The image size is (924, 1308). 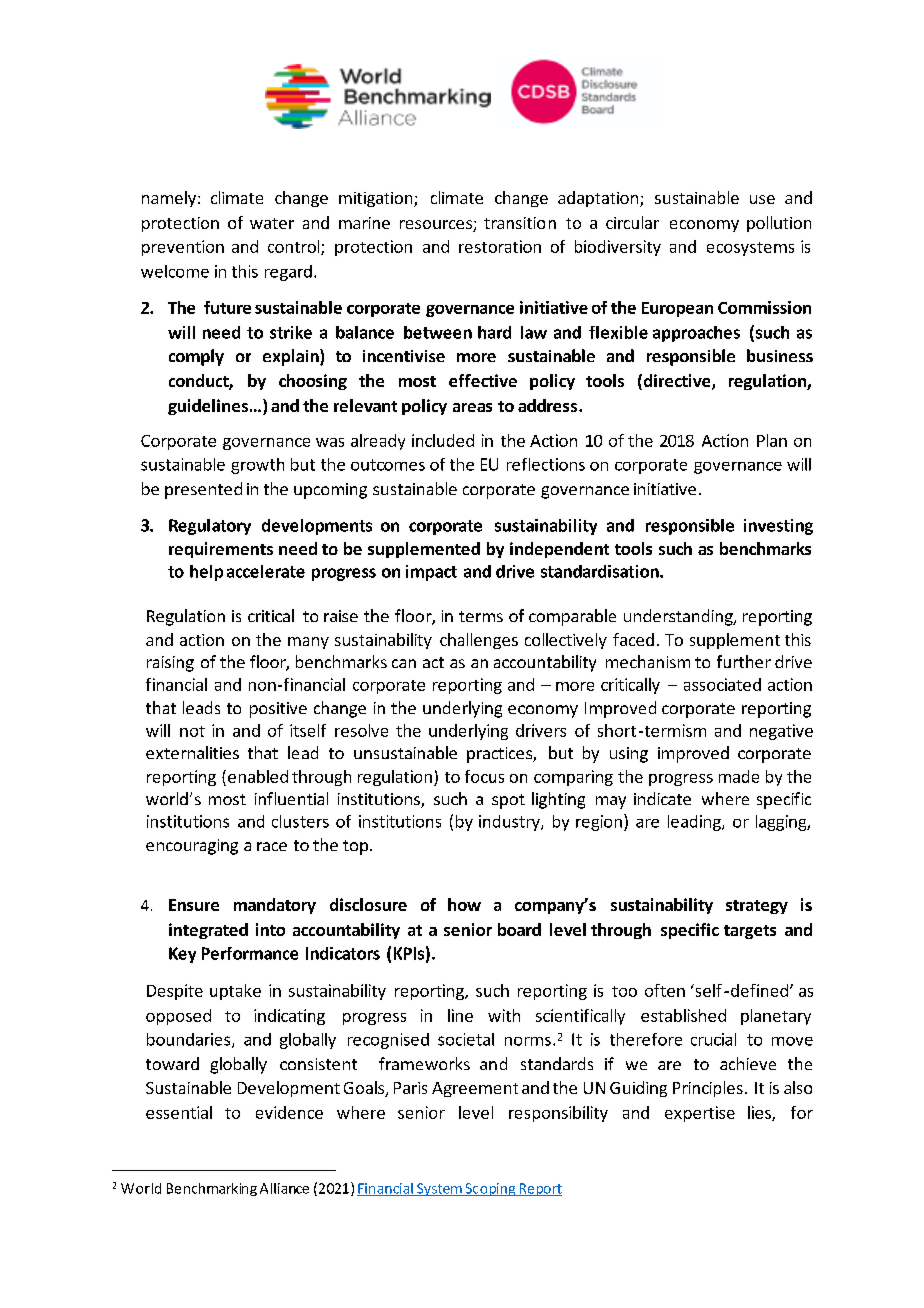 I want to click on impact, so click(x=431, y=573).
